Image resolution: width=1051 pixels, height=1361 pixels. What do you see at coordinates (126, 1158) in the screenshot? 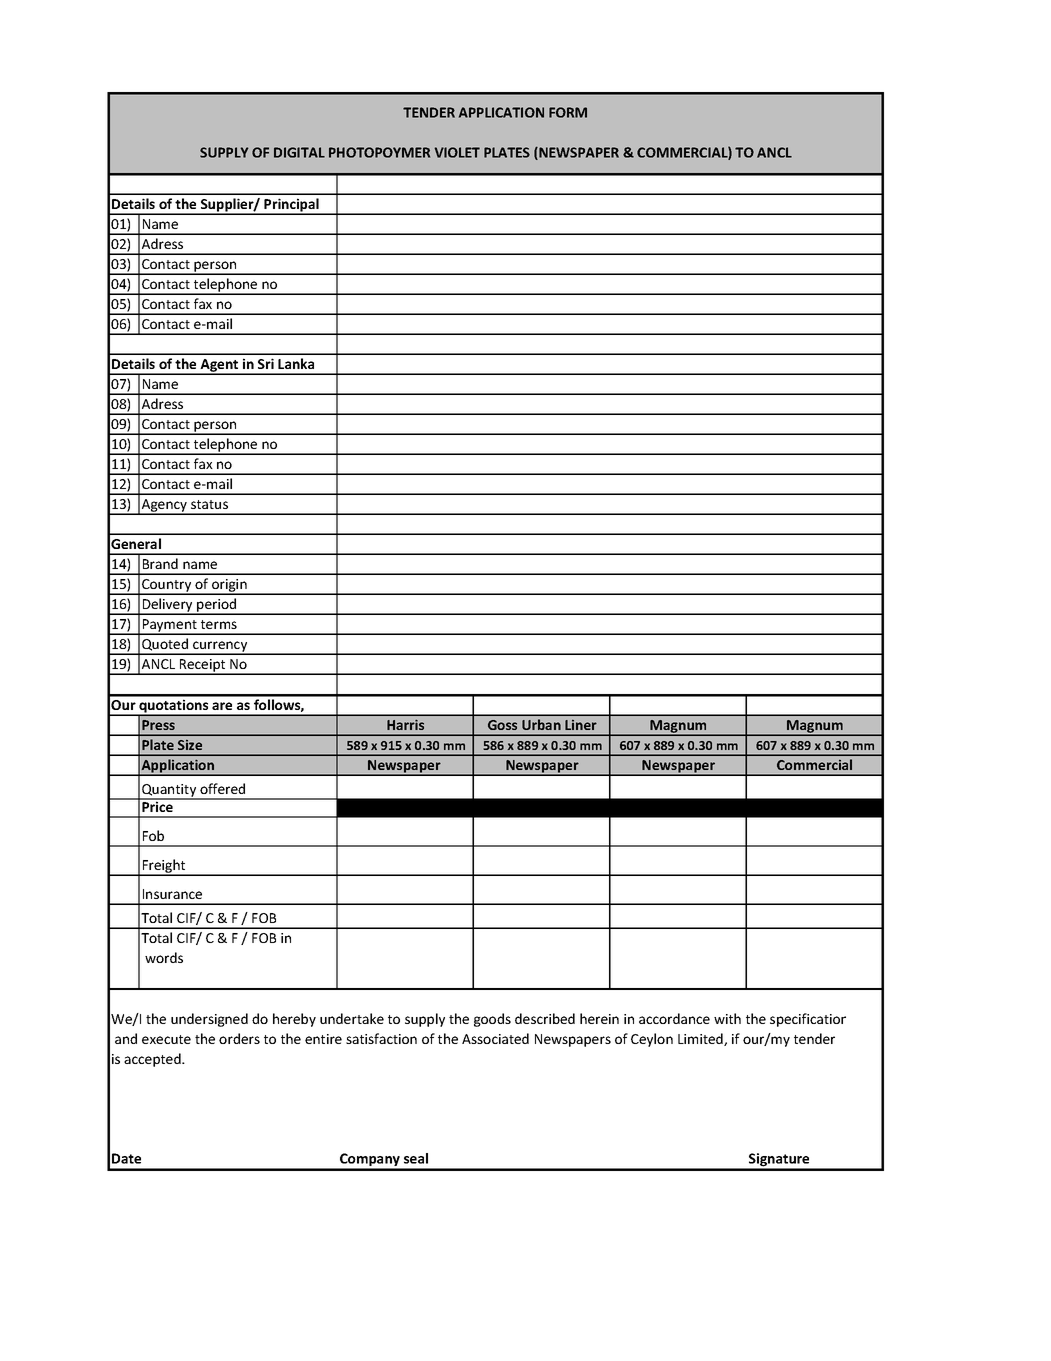
I see `Date` at bounding box center [126, 1158].
